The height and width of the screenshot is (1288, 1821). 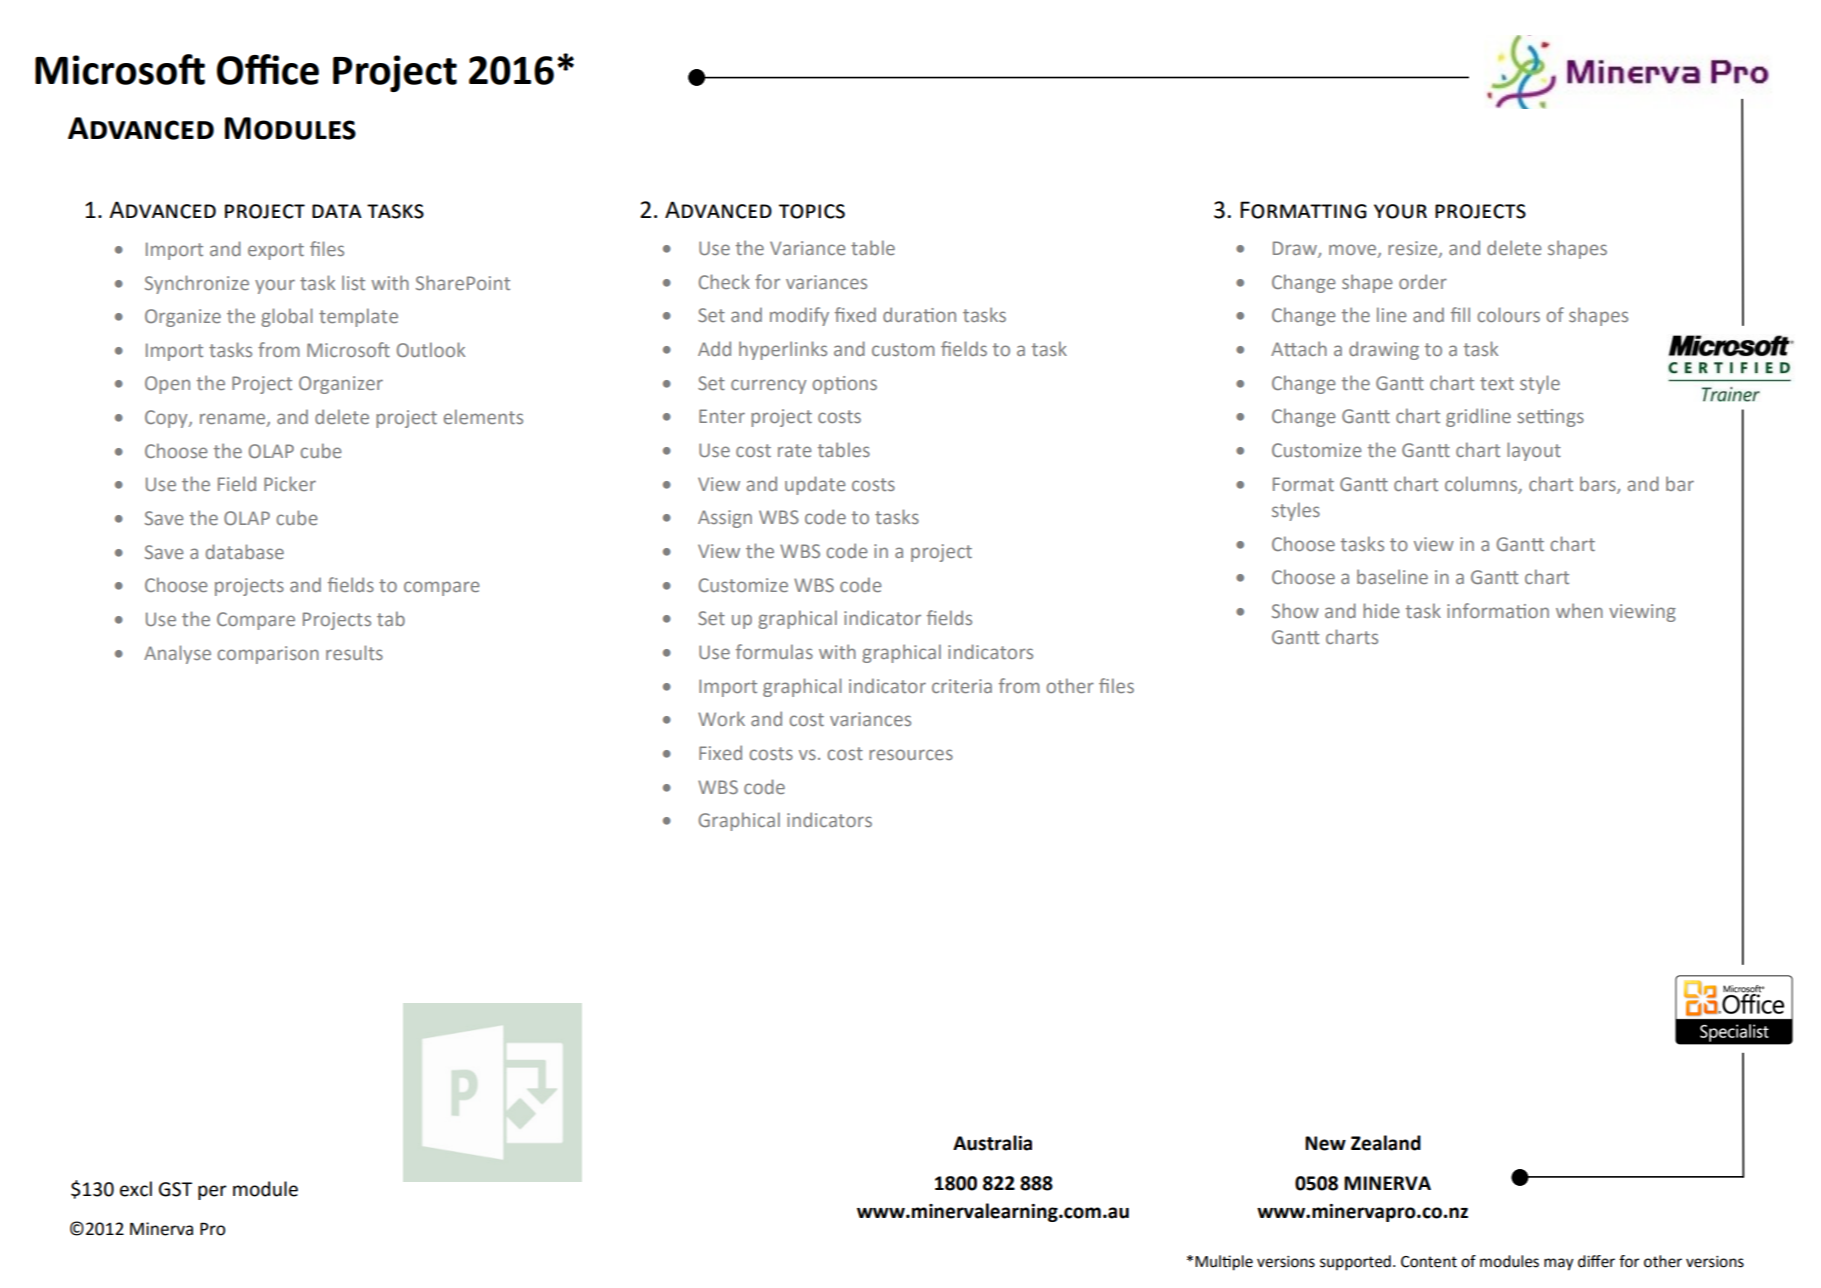 What do you see at coordinates (268, 69) in the screenshot?
I see `Office` at bounding box center [268, 69].
